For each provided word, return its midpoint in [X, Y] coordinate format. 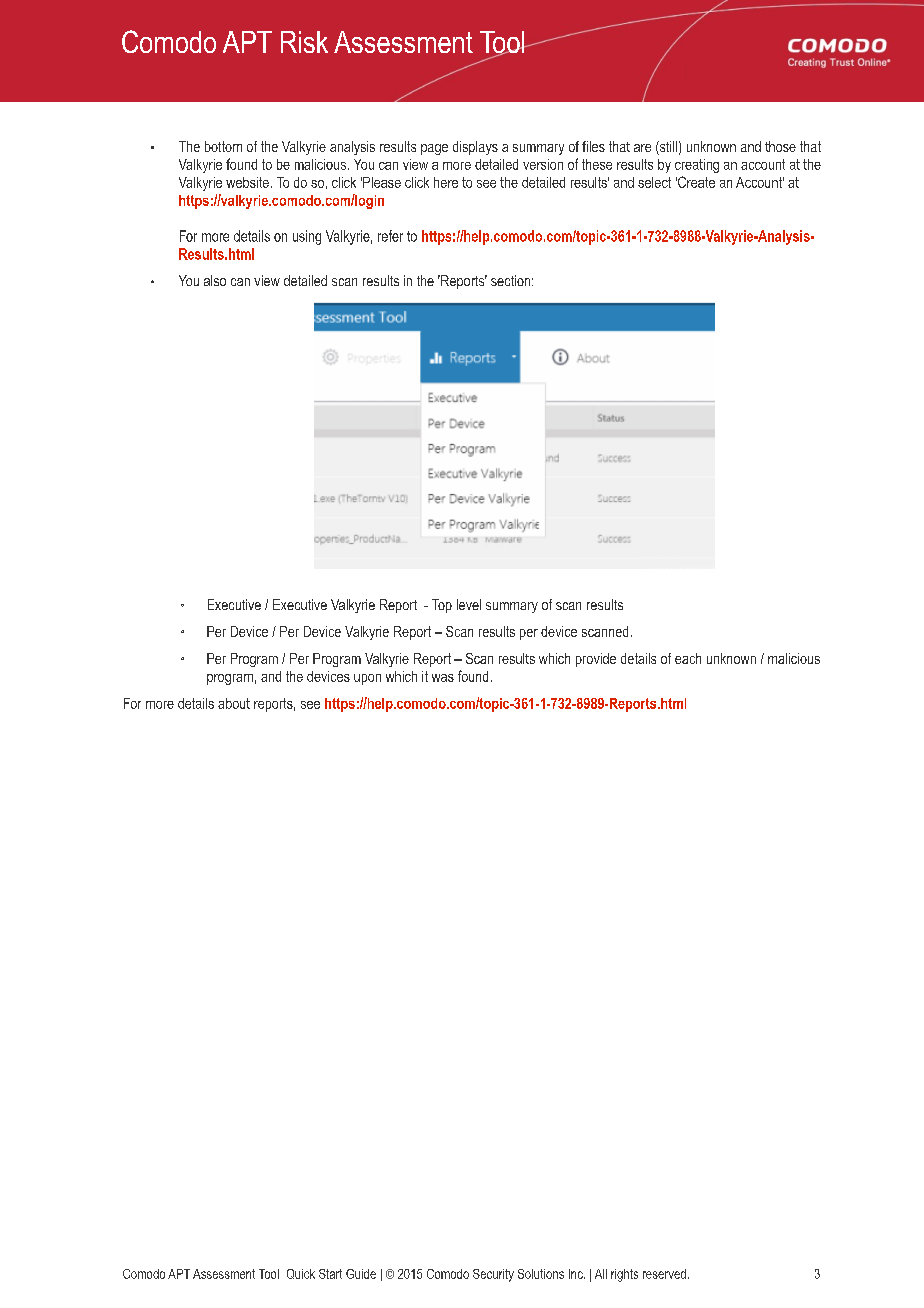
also [215, 280]
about [234, 703]
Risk [304, 42]
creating [697, 166]
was [443, 678]
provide [596, 660]
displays [475, 148]
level [469, 604]
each [688, 658]
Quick [301, 1274]
